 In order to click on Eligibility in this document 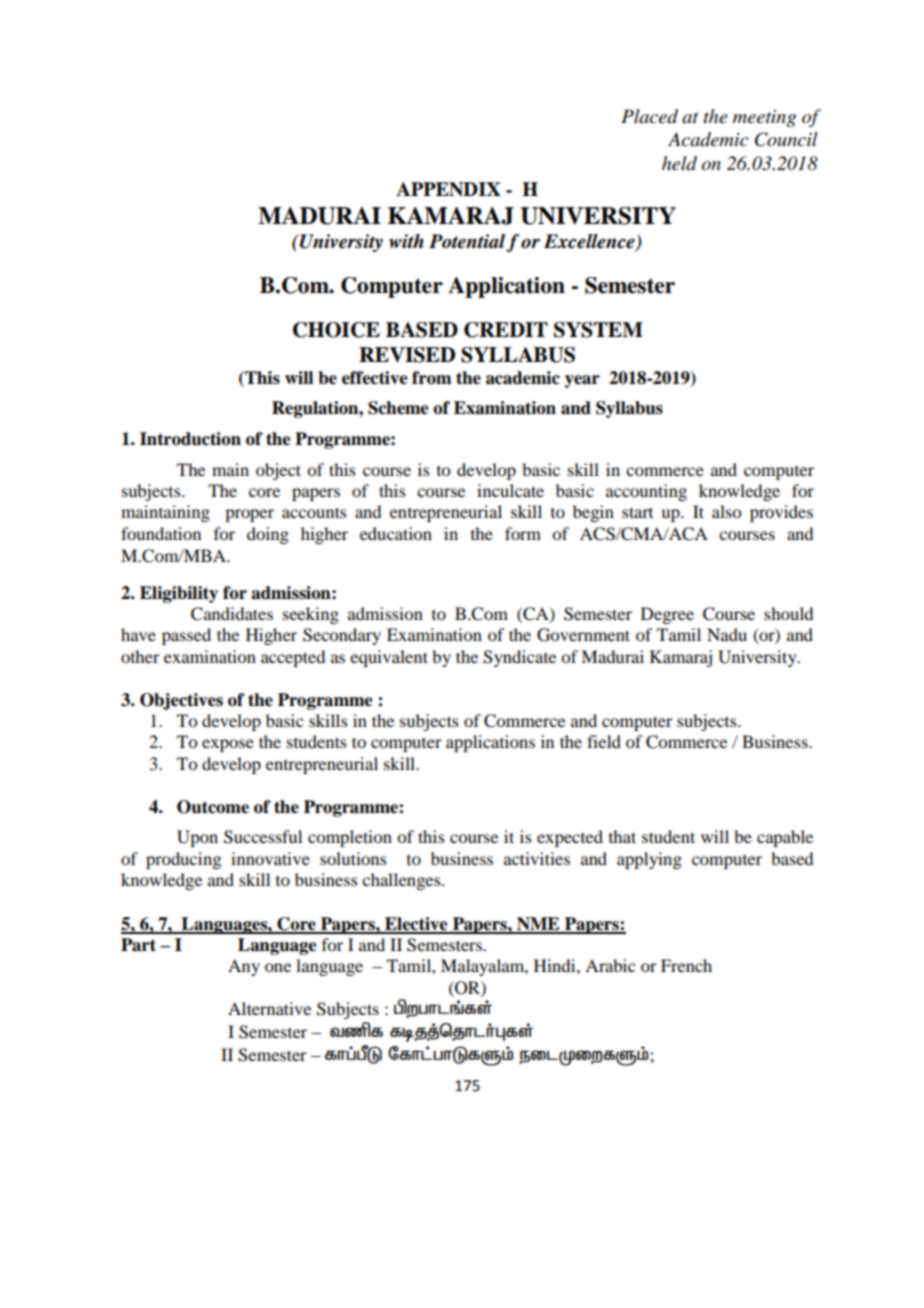, I will do `click(179, 594)`.
